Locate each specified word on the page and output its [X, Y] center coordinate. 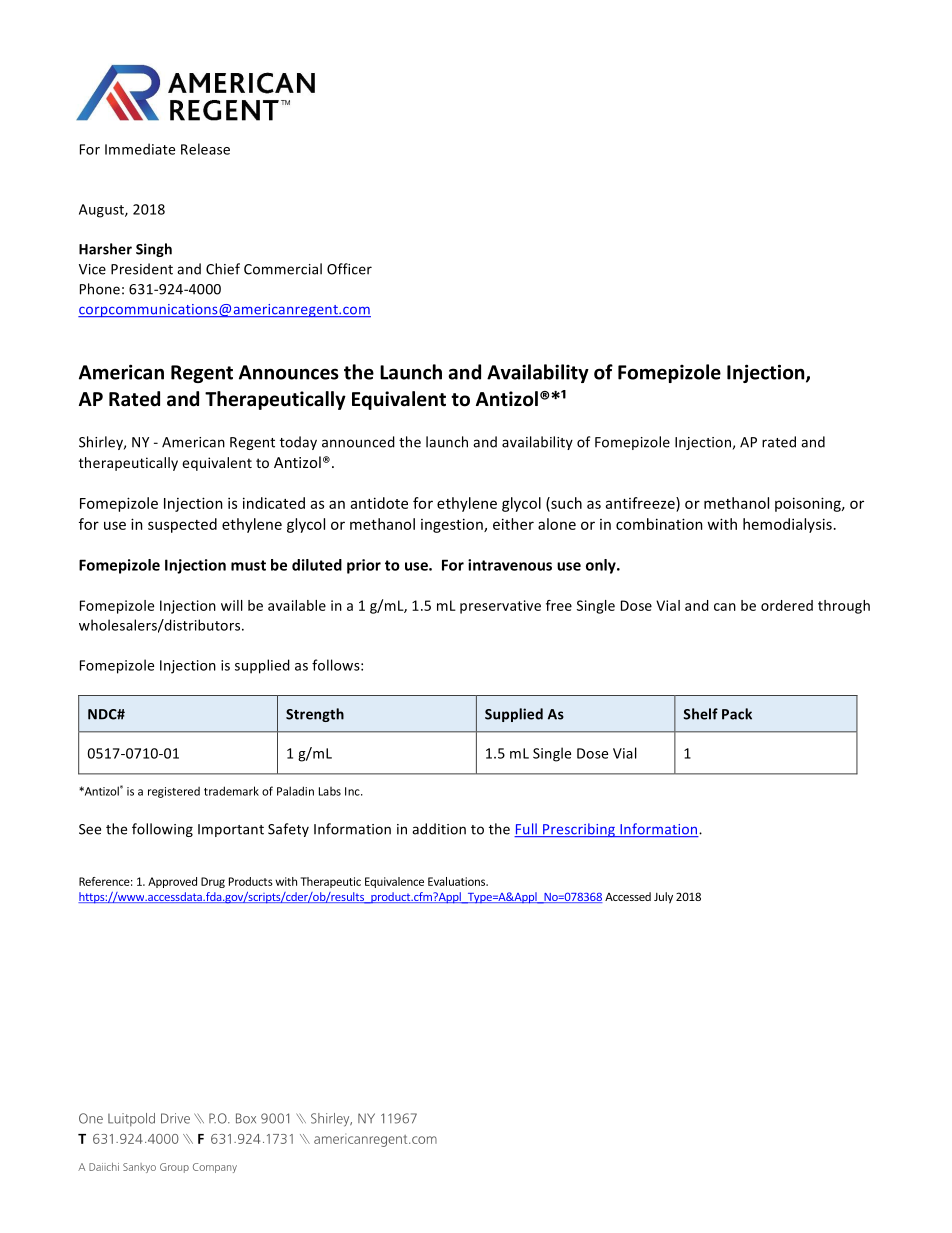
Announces [289, 372]
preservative [500, 607]
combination [659, 524]
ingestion [453, 525]
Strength [315, 715]
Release [205, 149]
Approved [172, 882]
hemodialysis [787, 525]
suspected [182, 525]
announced [358, 442]
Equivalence [394, 882]
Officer [349, 269]
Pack [737, 714]
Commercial [283, 269]
